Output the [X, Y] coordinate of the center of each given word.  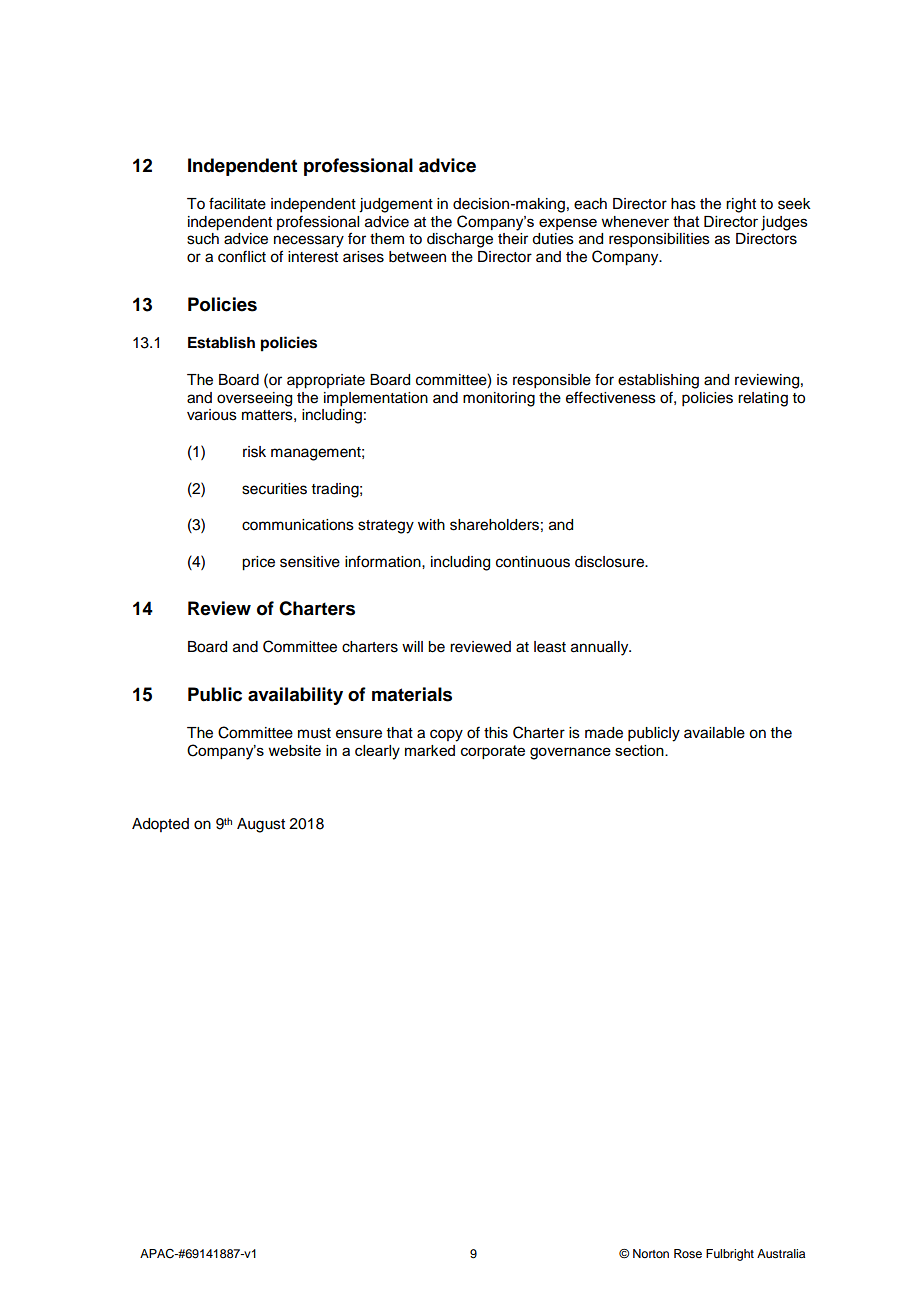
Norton [651, 1253]
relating [763, 399]
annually [601, 648]
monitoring [499, 399]
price [258, 563]
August [261, 825]
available [714, 733]
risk [254, 452]
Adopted [160, 825]
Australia [781, 1253]
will [412, 646]
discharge [460, 240]
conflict [242, 256]
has [683, 204]
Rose [688, 1253]
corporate [493, 752]
